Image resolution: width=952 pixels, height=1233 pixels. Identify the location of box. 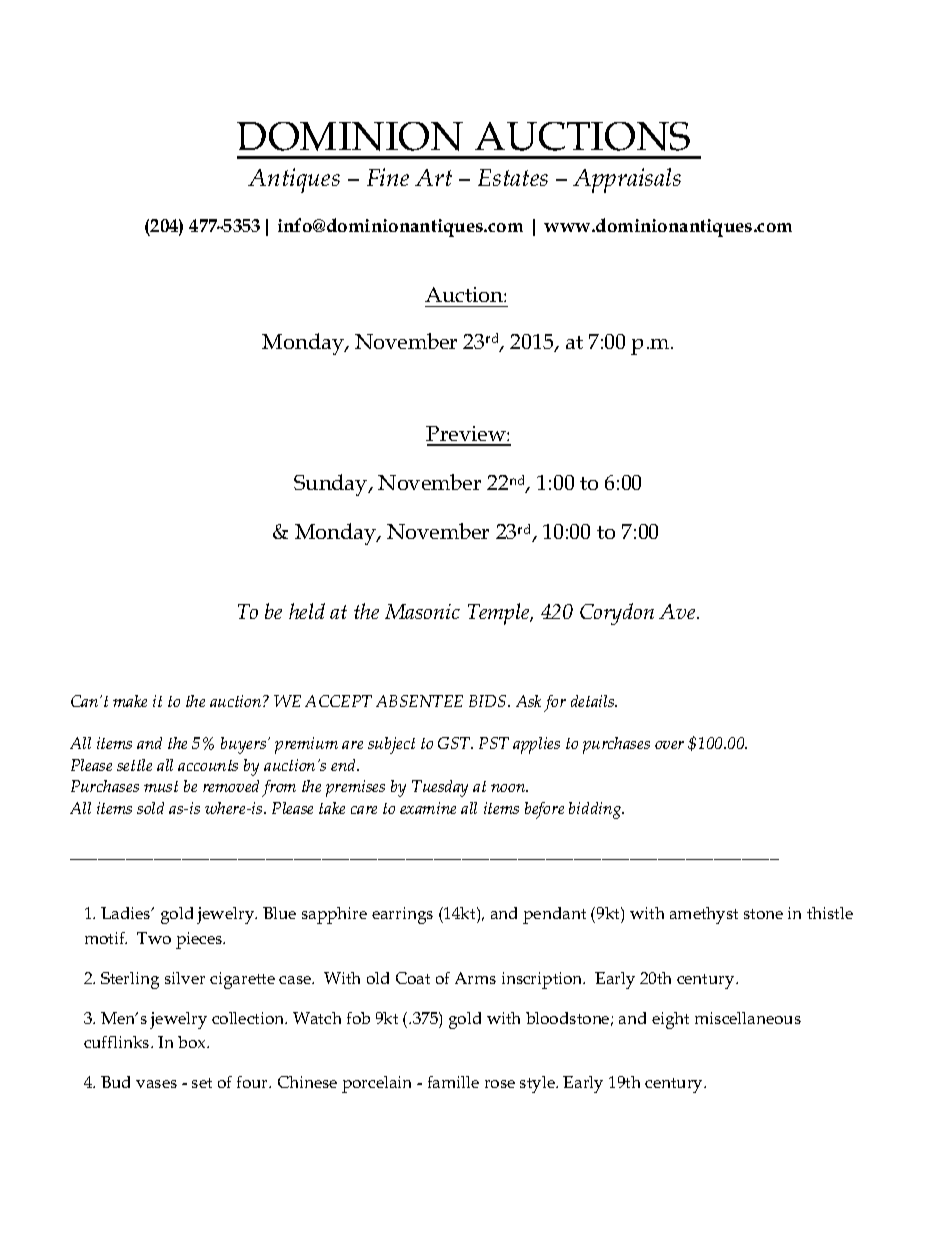
(193, 1042).
